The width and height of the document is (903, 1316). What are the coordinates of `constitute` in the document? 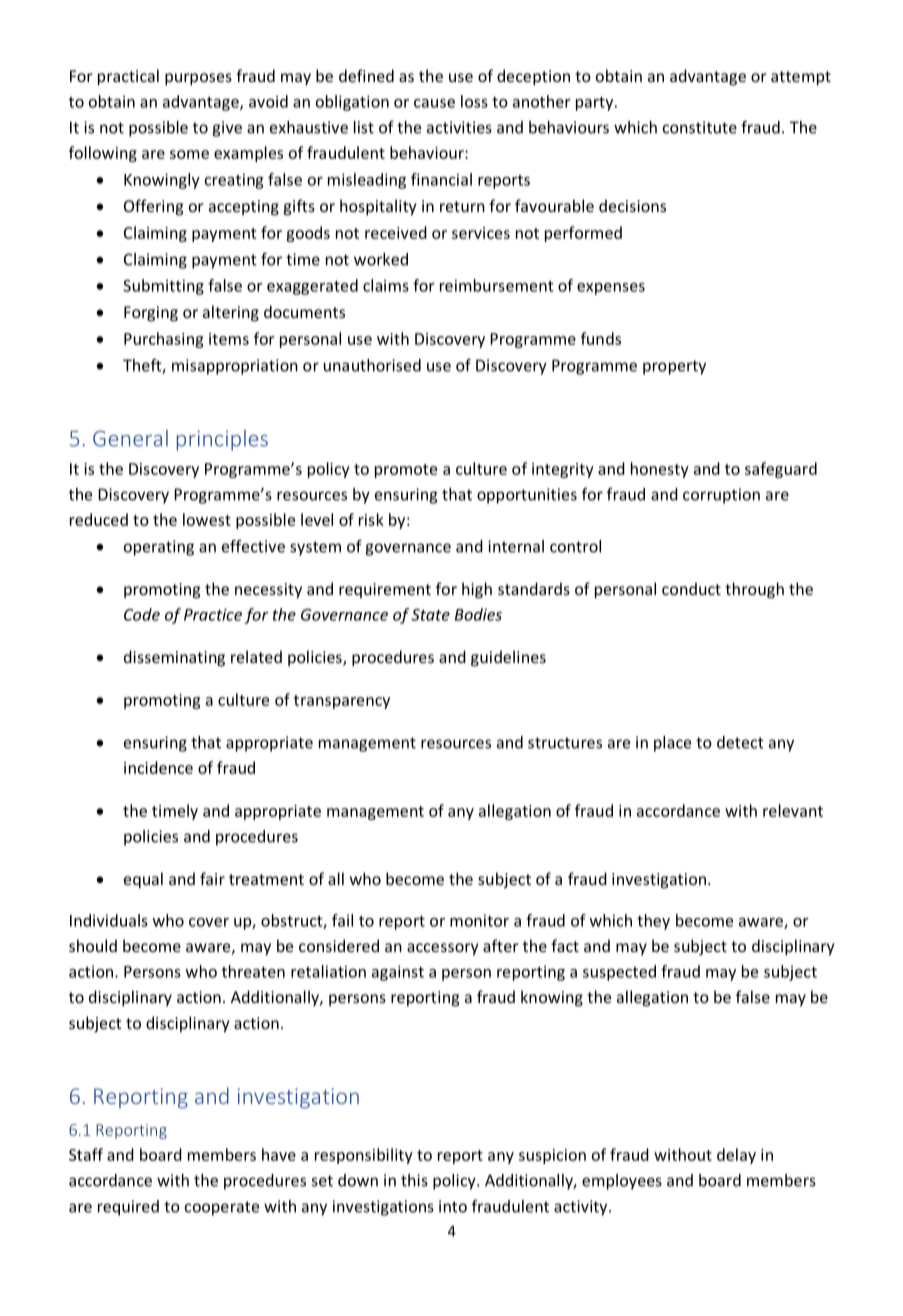 It's located at (700, 127).
